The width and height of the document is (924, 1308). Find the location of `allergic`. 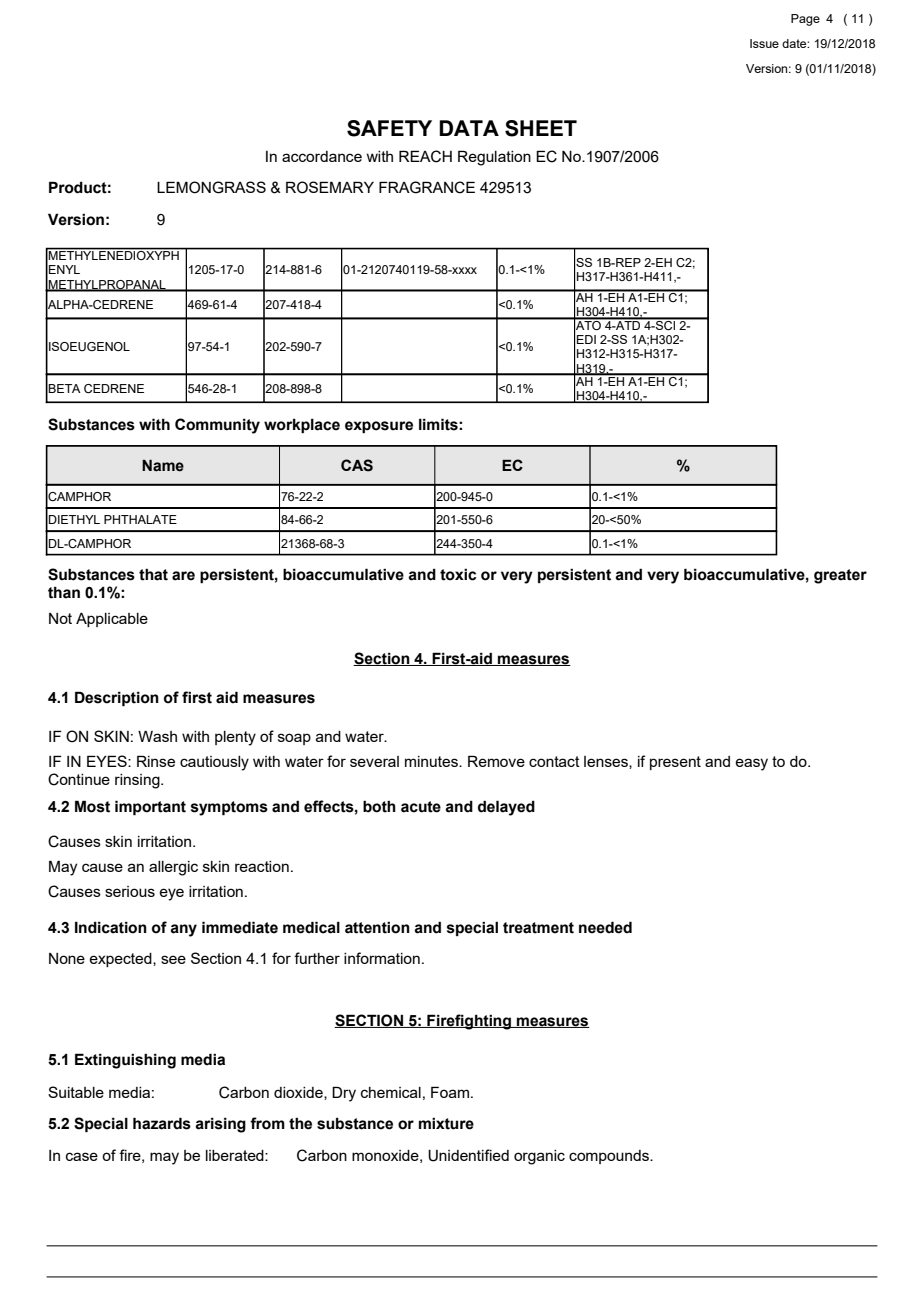

allergic is located at coordinates (173, 868).
